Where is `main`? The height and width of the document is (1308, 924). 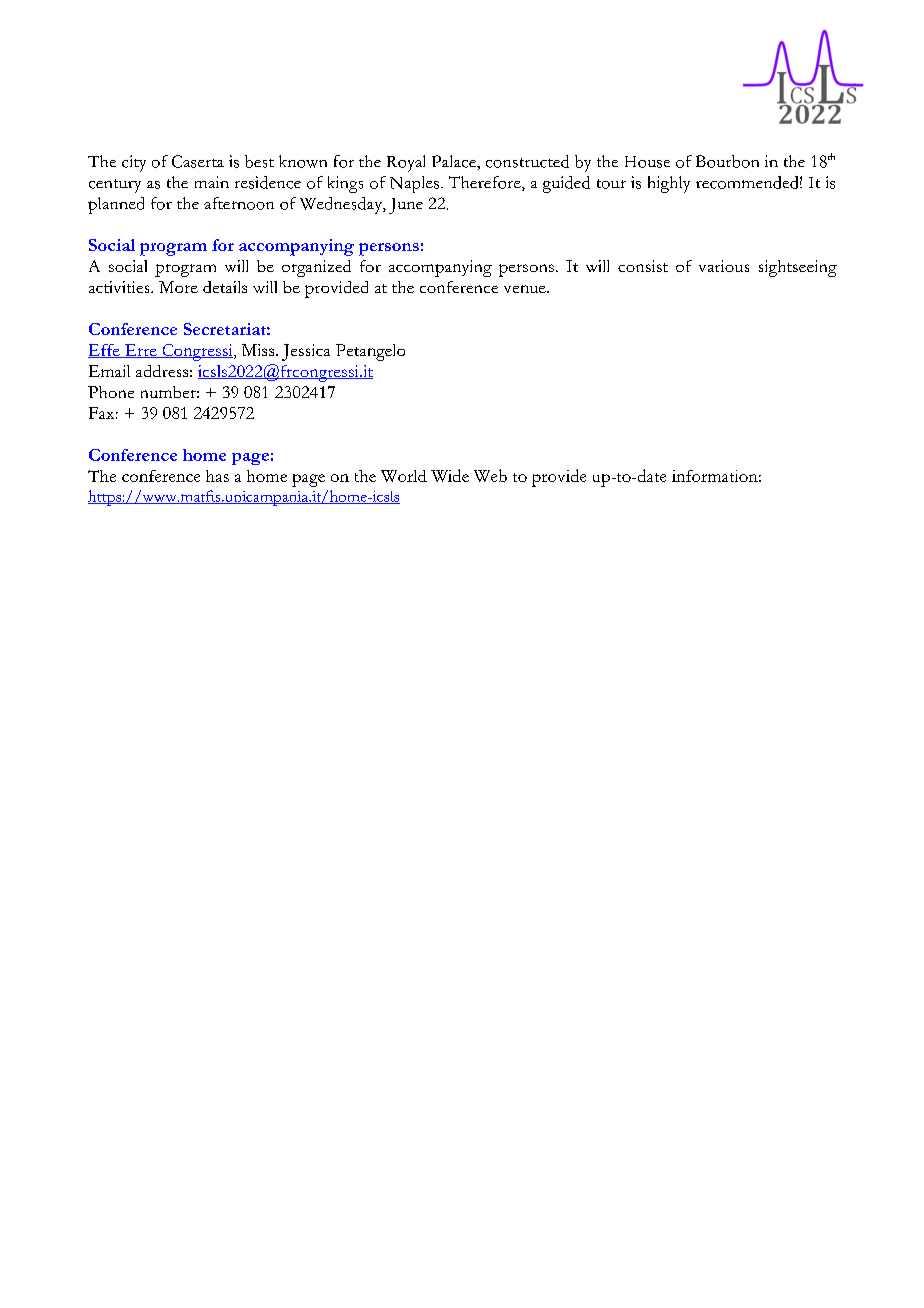 main is located at coordinates (212, 182).
